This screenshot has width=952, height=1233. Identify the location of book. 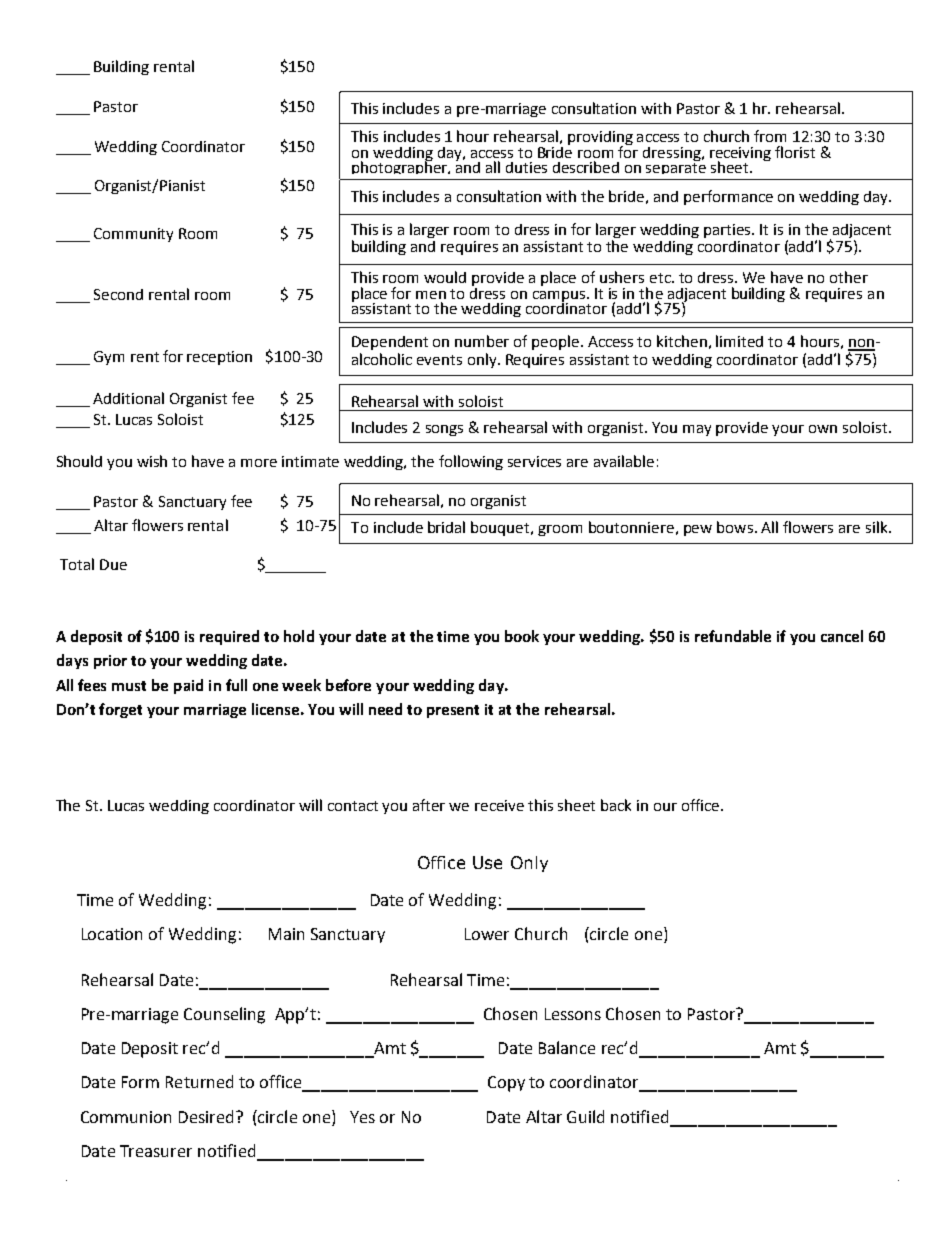
(522, 636).
